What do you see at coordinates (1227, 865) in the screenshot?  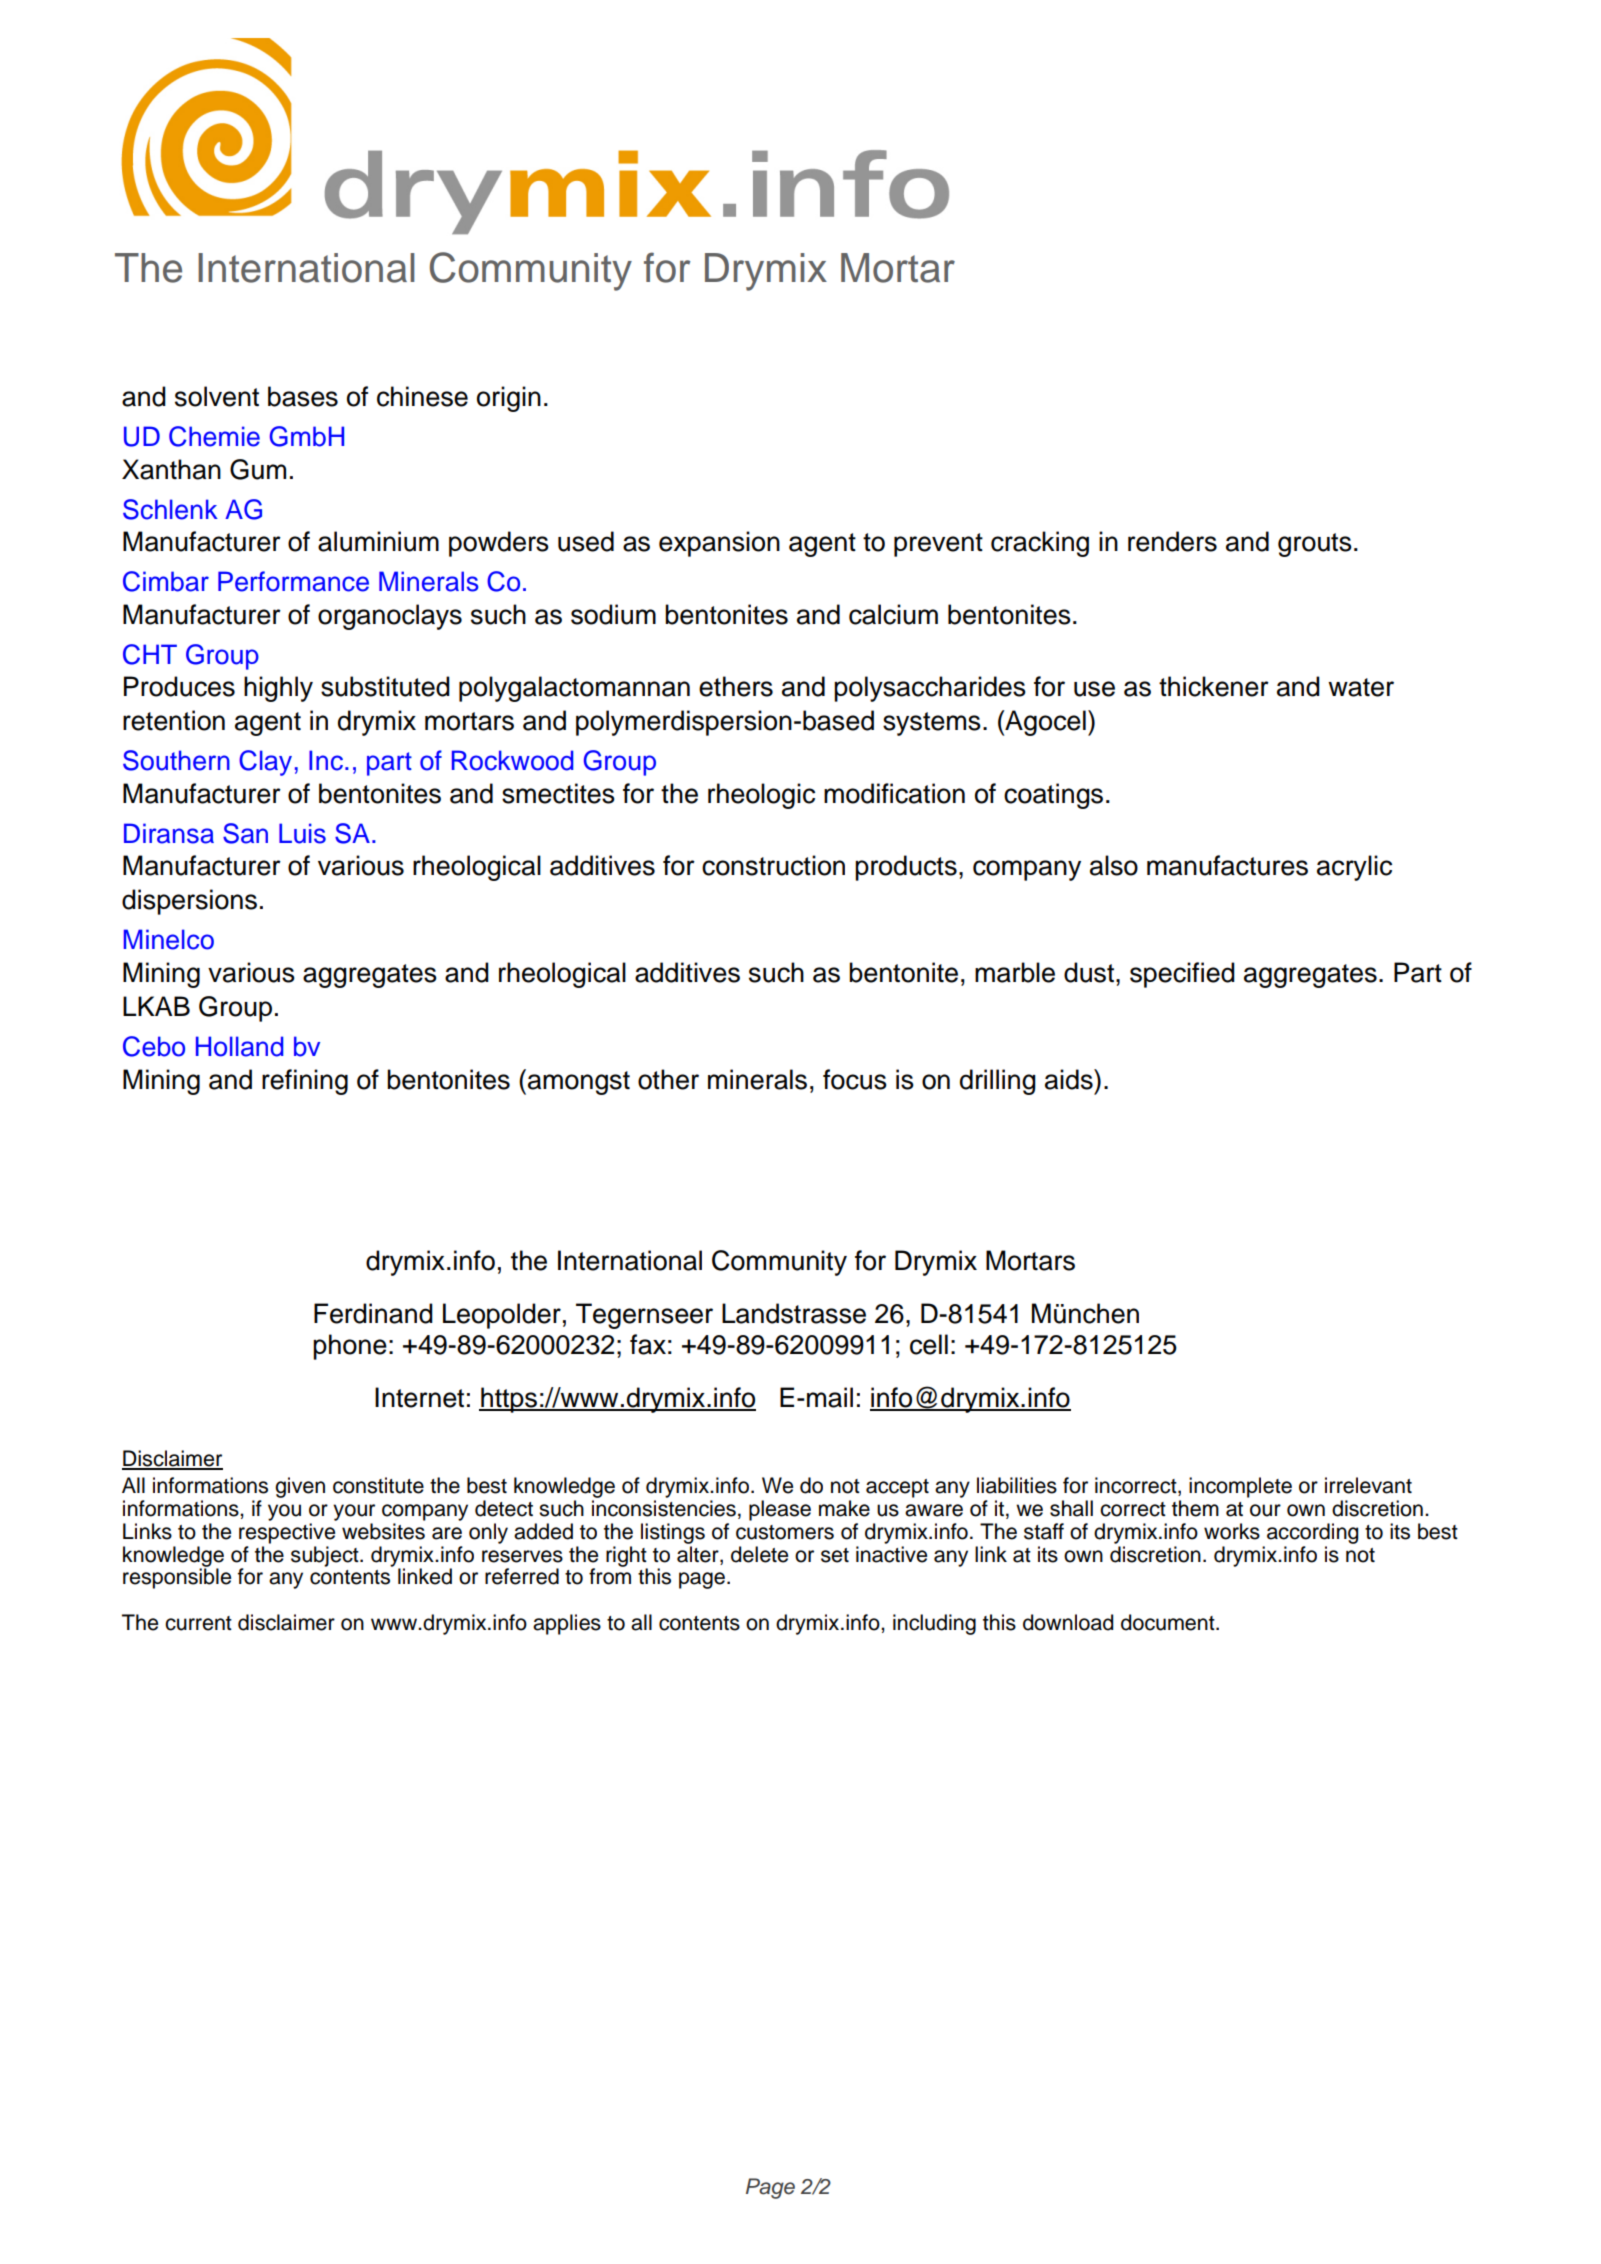 I see `manufactures` at bounding box center [1227, 865].
